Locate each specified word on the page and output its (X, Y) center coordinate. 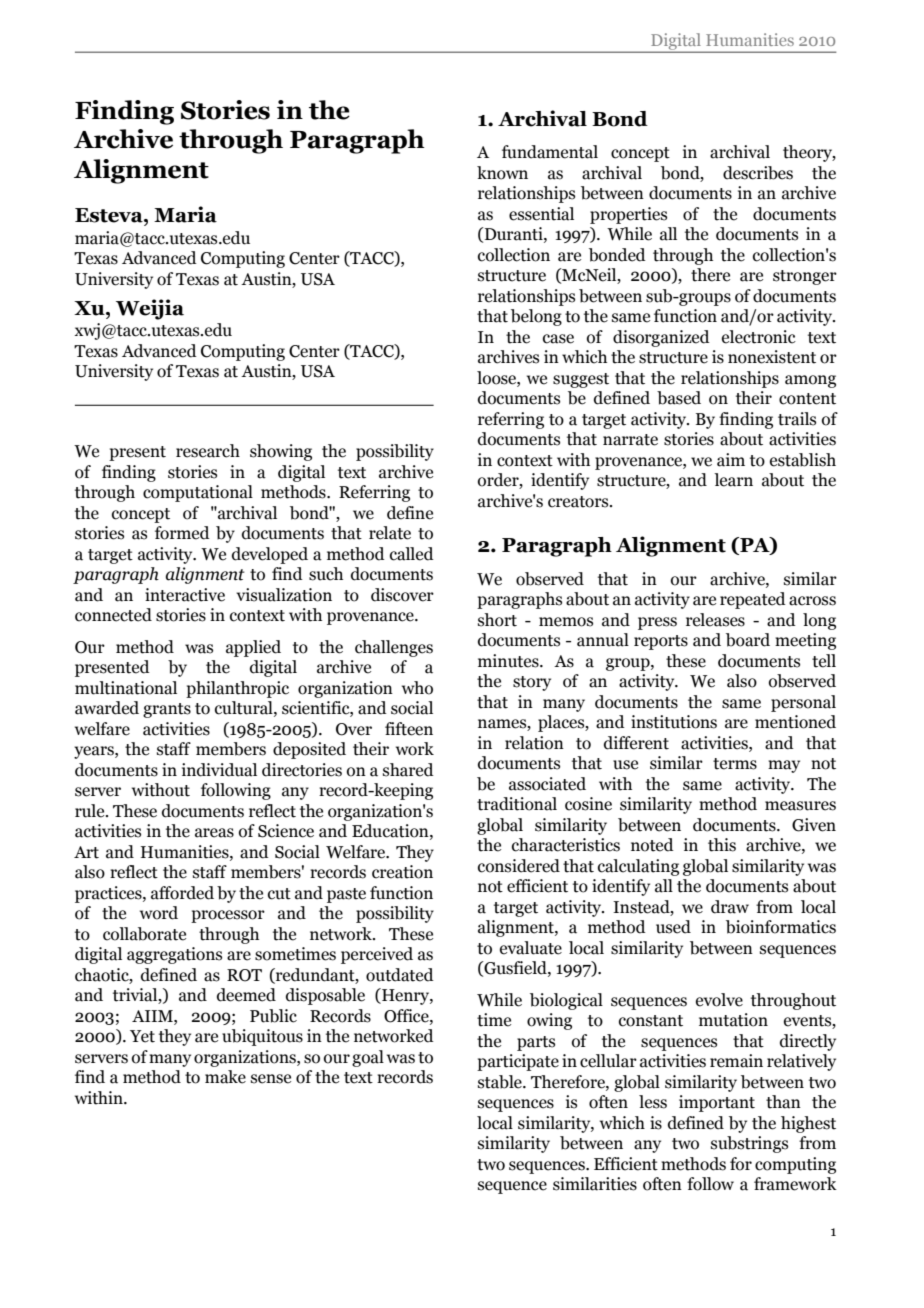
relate (390, 533)
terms (735, 764)
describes (758, 173)
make (225, 1077)
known (502, 173)
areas (214, 833)
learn (733, 480)
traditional (517, 804)
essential (541, 214)
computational (198, 493)
